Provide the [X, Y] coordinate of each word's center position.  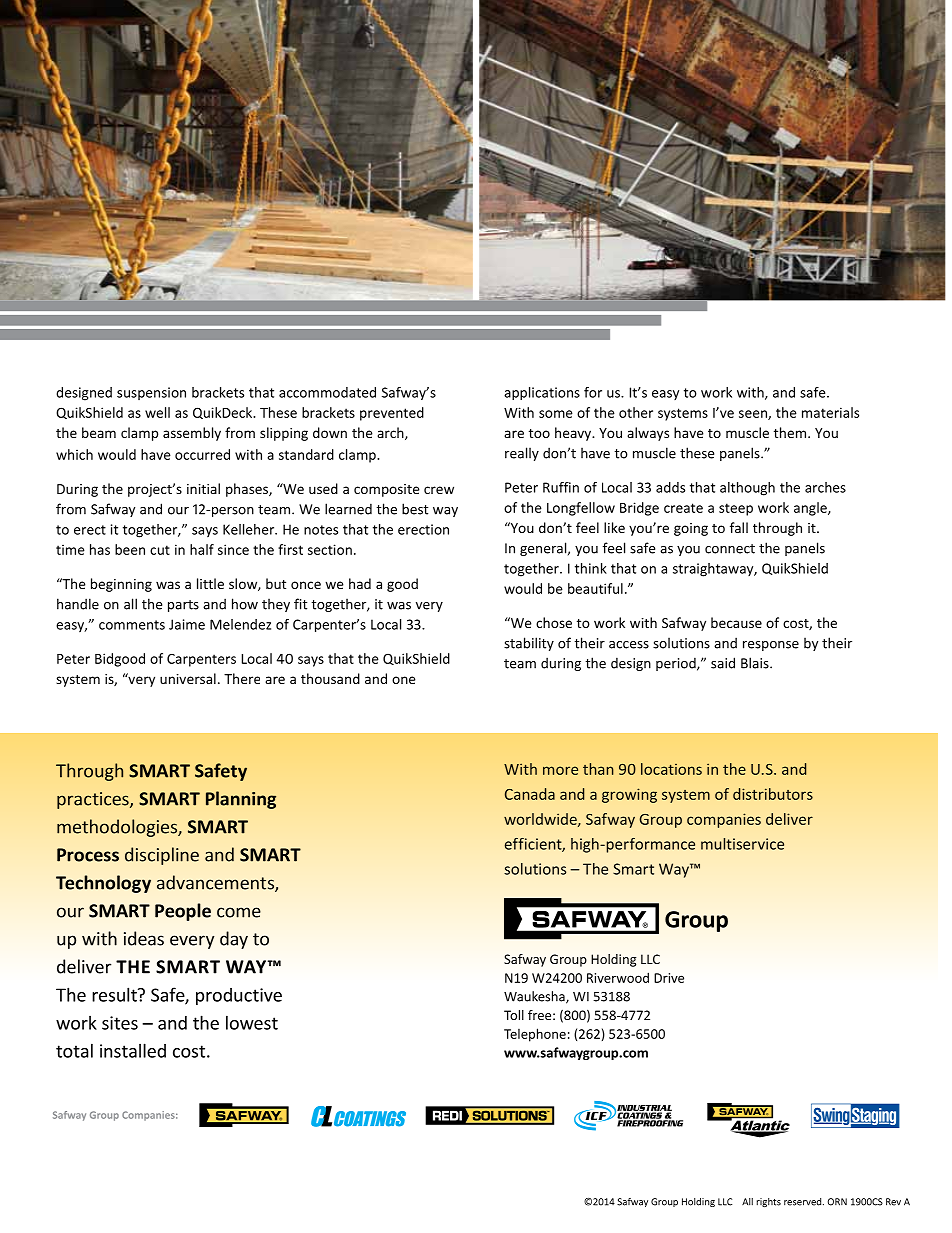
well [157, 412]
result [115, 994]
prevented [392, 414]
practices [94, 800]
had [360, 583]
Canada [530, 794]
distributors [773, 794]
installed [133, 1050]
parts [183, 606]
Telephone [535, 1035]
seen [754, 415]
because [736, 622]
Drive [669, 978]
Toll [514, 1015]
